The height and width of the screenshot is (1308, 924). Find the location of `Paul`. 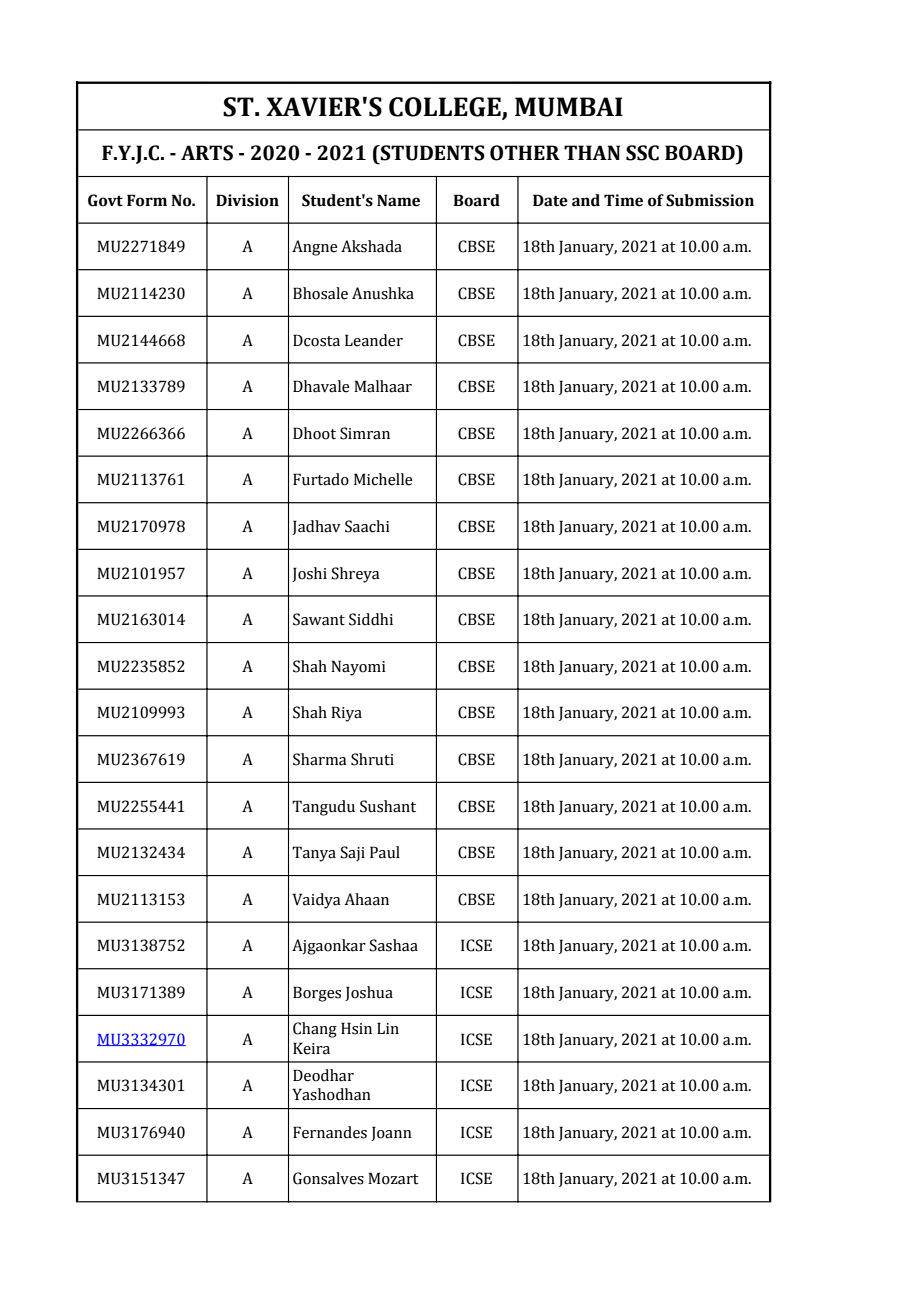

Paul is located at coordinates (385, 852).
